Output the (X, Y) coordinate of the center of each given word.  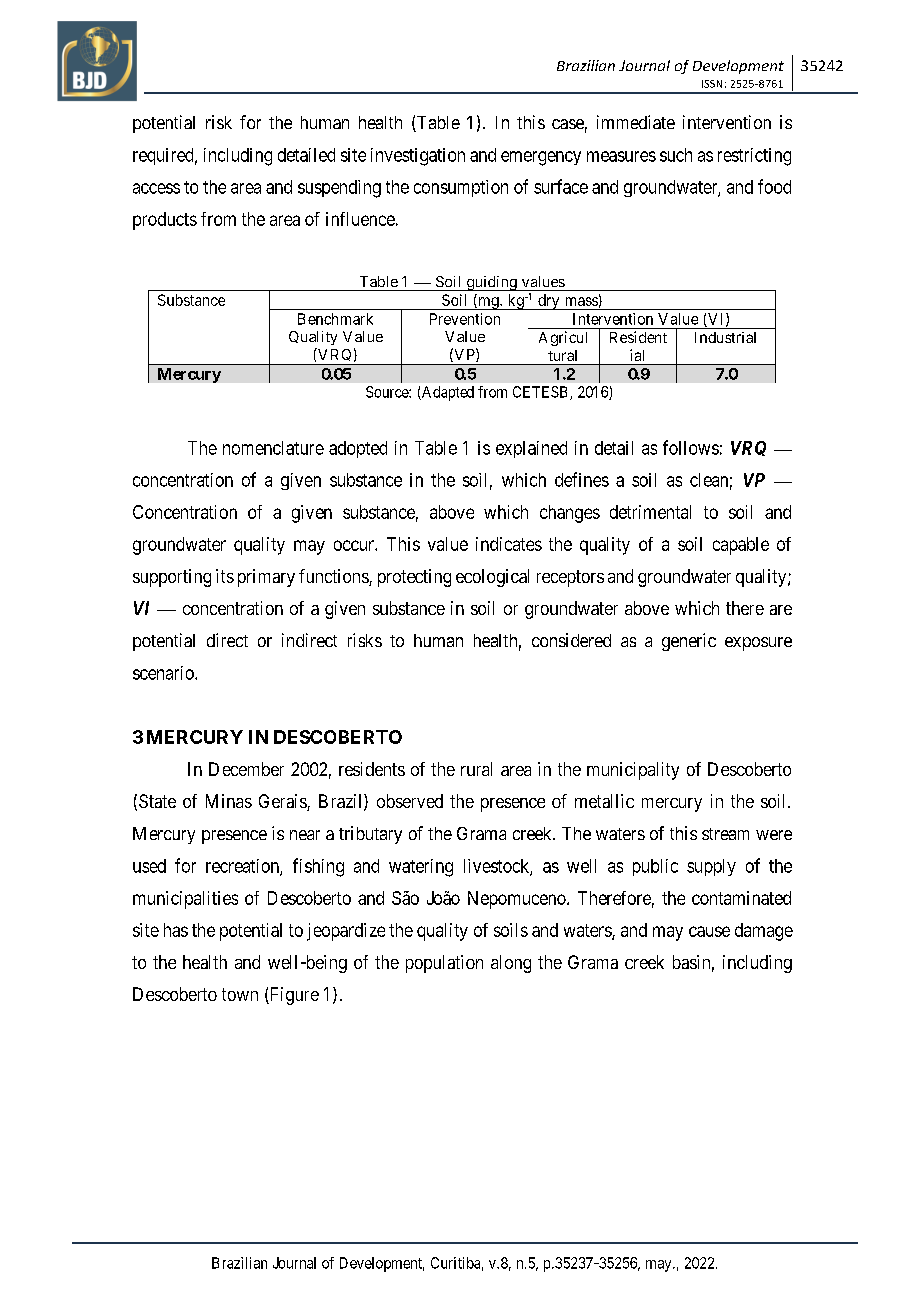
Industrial (725, 337)
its (225, 576)
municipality (633, 771)
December (246, 769)
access (156, 188)
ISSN (712, 84)
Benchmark (335, 319)
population (444, 964)
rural (476, 769)
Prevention (465, 319)
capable (741, 546)
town (240, 994)
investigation (418, 157)
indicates (509, 544)
